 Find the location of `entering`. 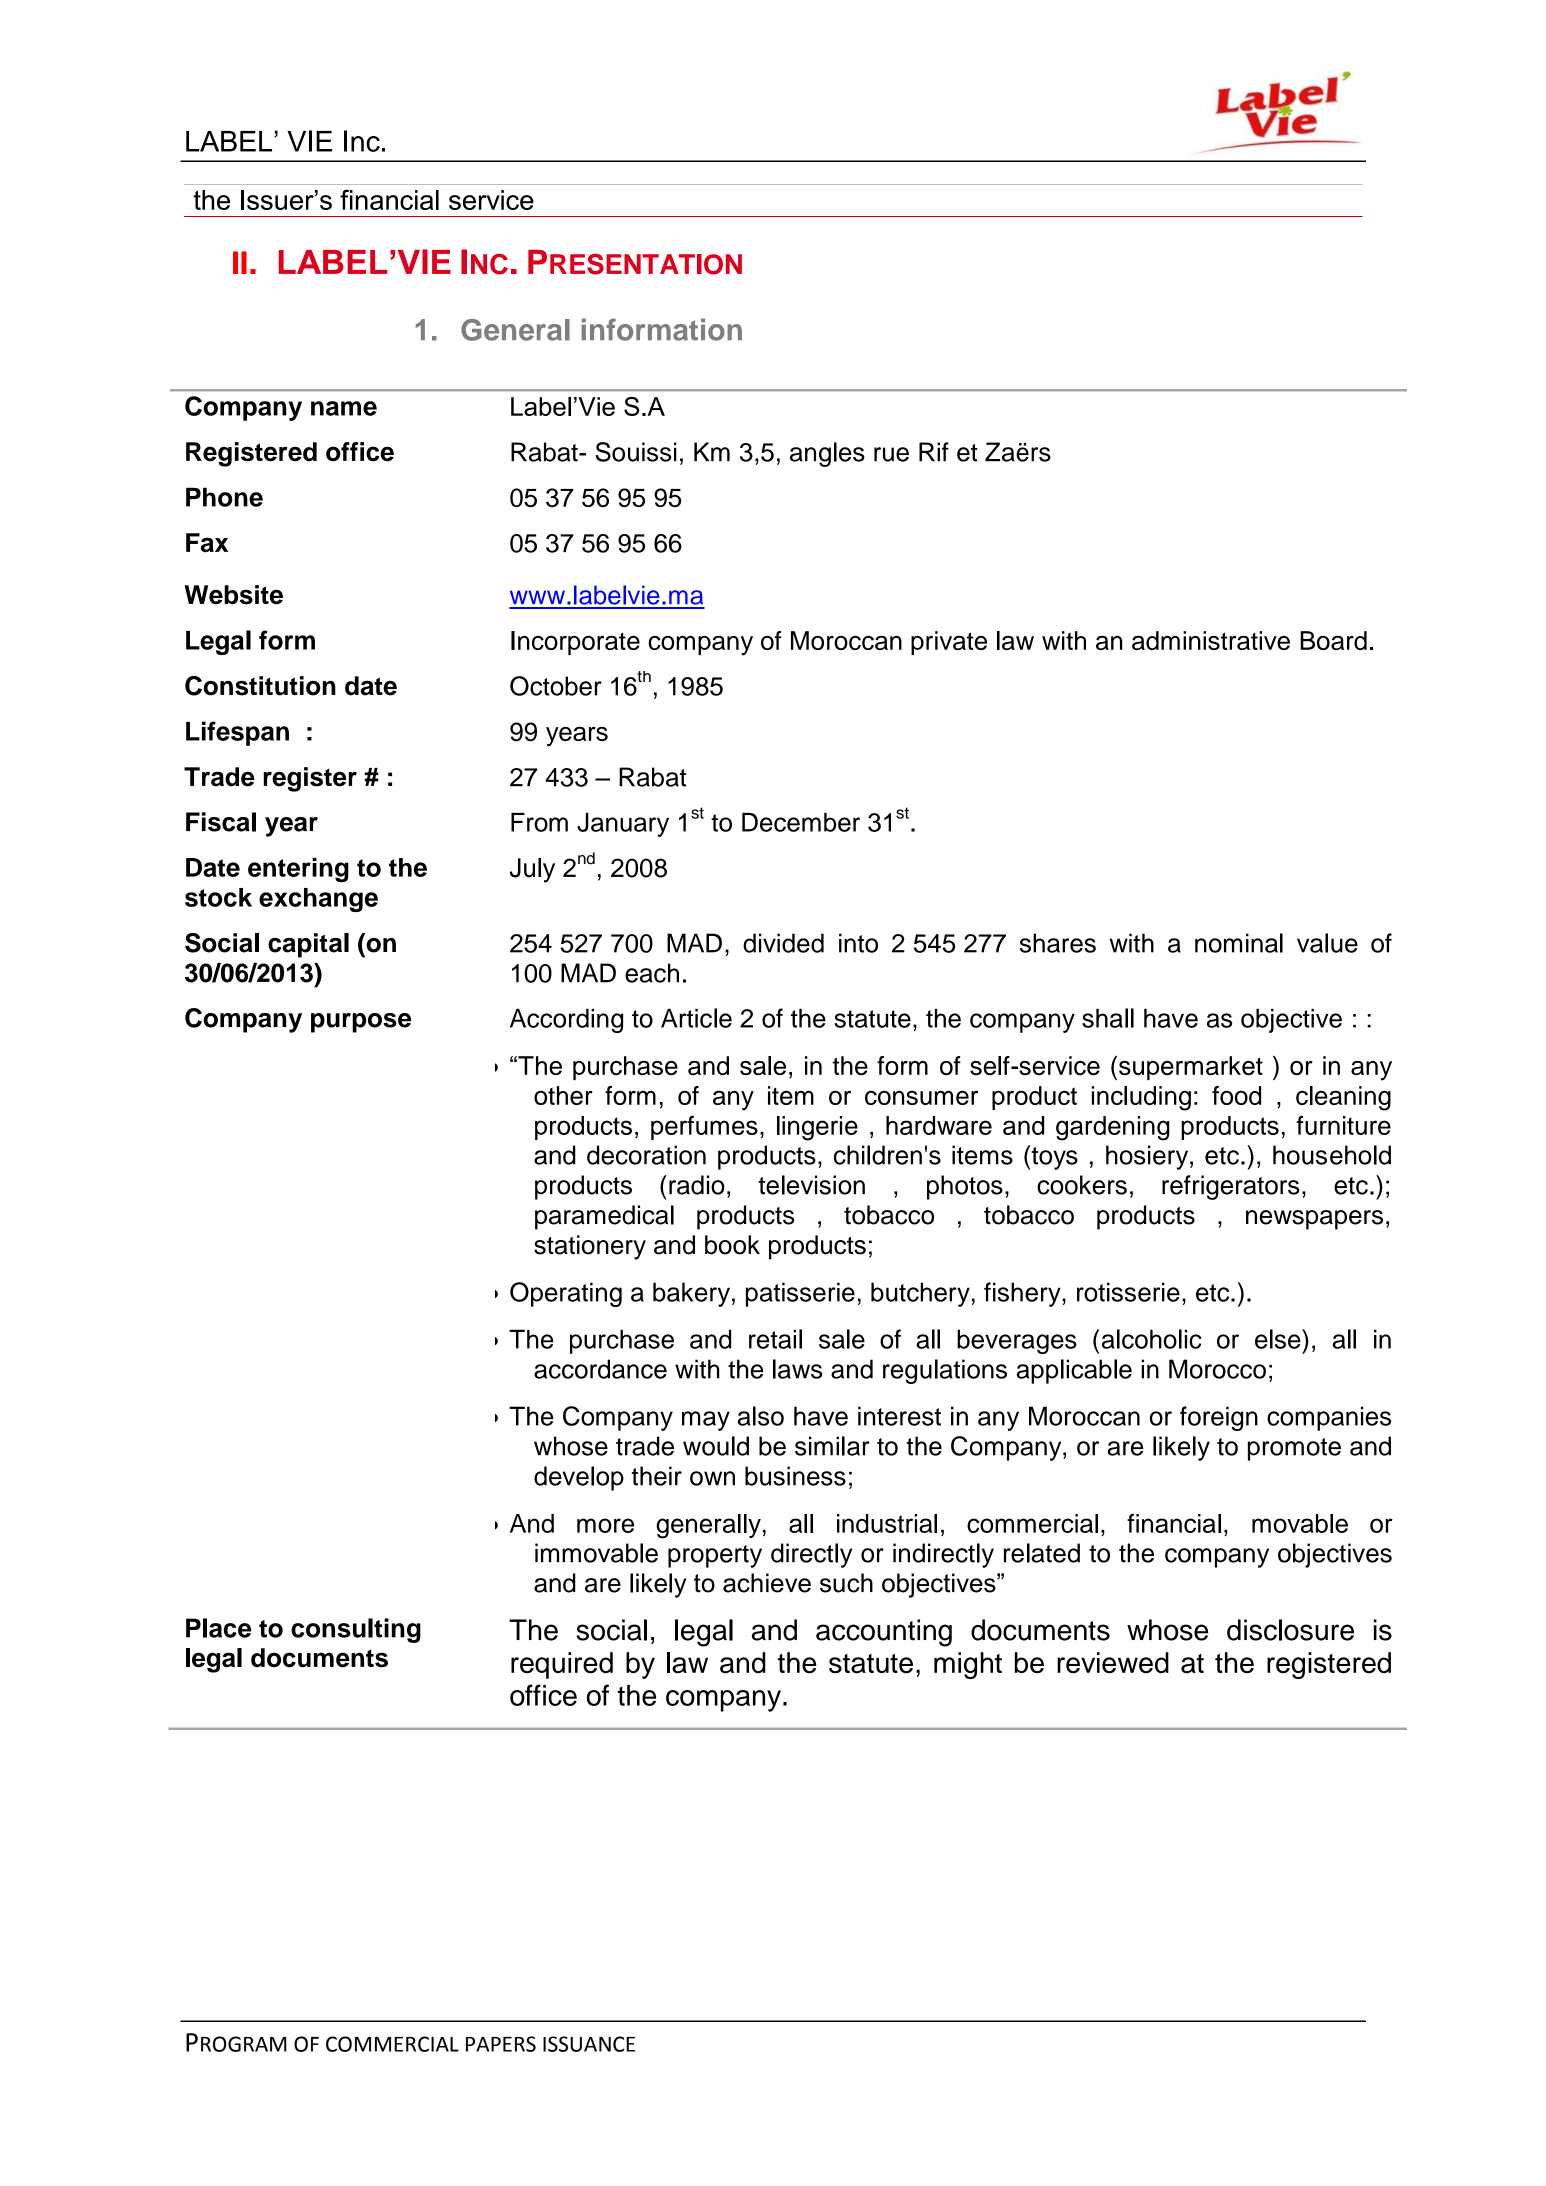

entering is located at coordinates (298, 870).
